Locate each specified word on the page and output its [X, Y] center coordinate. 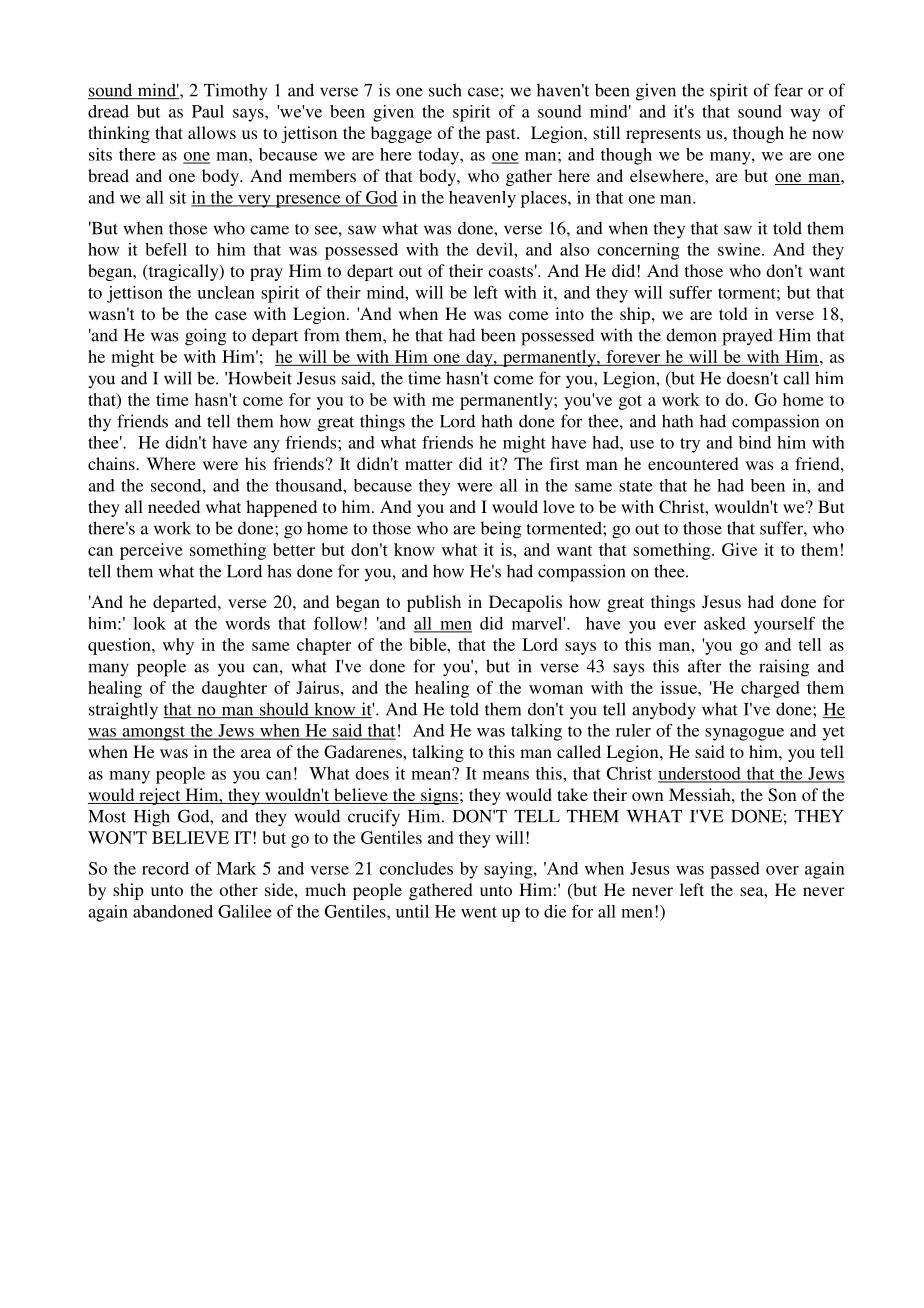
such [445, 90]
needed [174, 506]
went [479, 912]
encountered [693, 463]
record [165, 868]
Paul [208, 111]
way [805, 115]
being [501, 530]
